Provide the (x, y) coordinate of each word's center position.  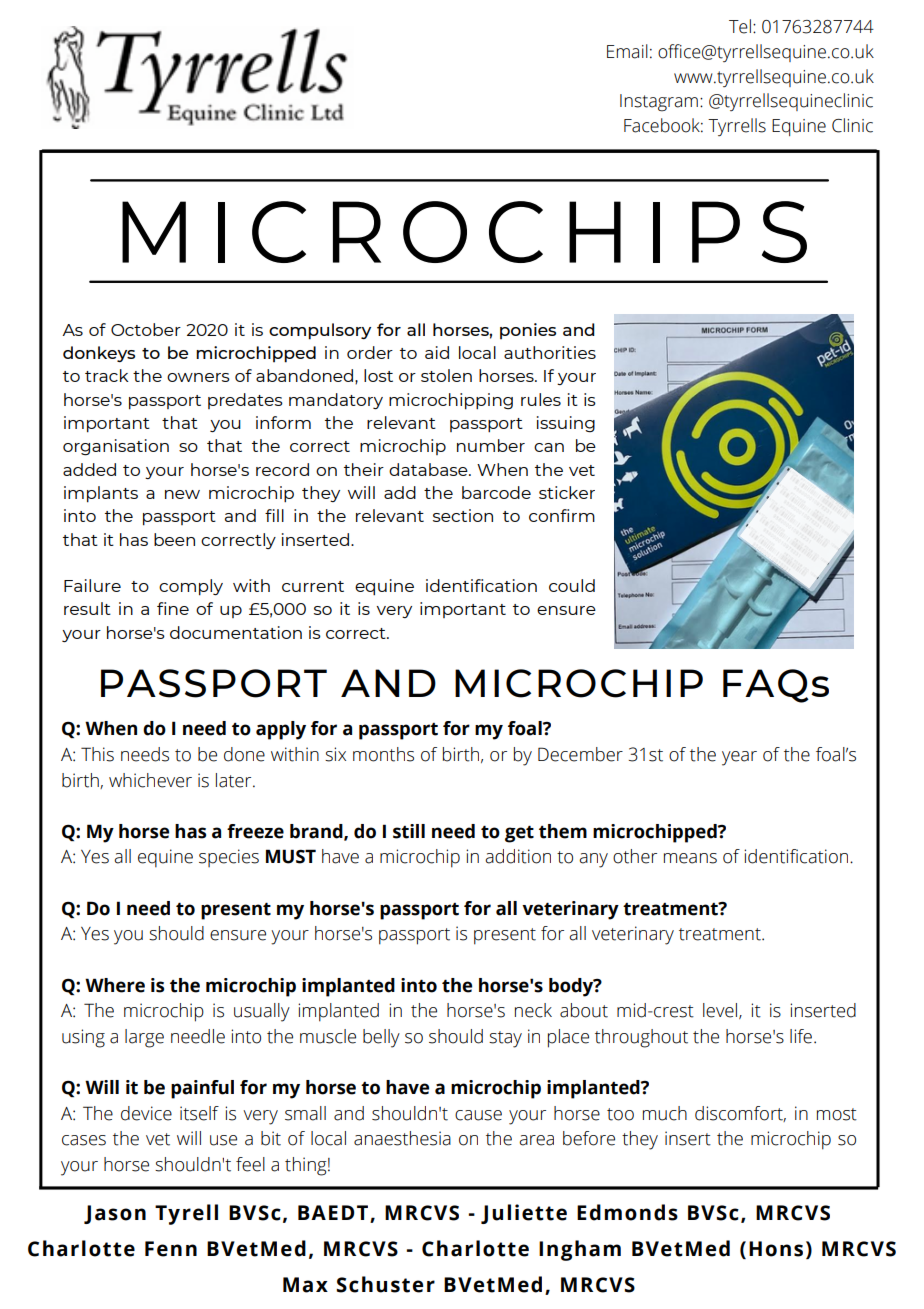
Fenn (171, 1249)
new (182, 494)
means (690, 858)
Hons (776, 1249)
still (409, 831)
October (146, 329)
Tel (740, 26)
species (229, 858)
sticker (567, 492)
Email (627, 51)
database (429, 469)
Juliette (524, 1214)
